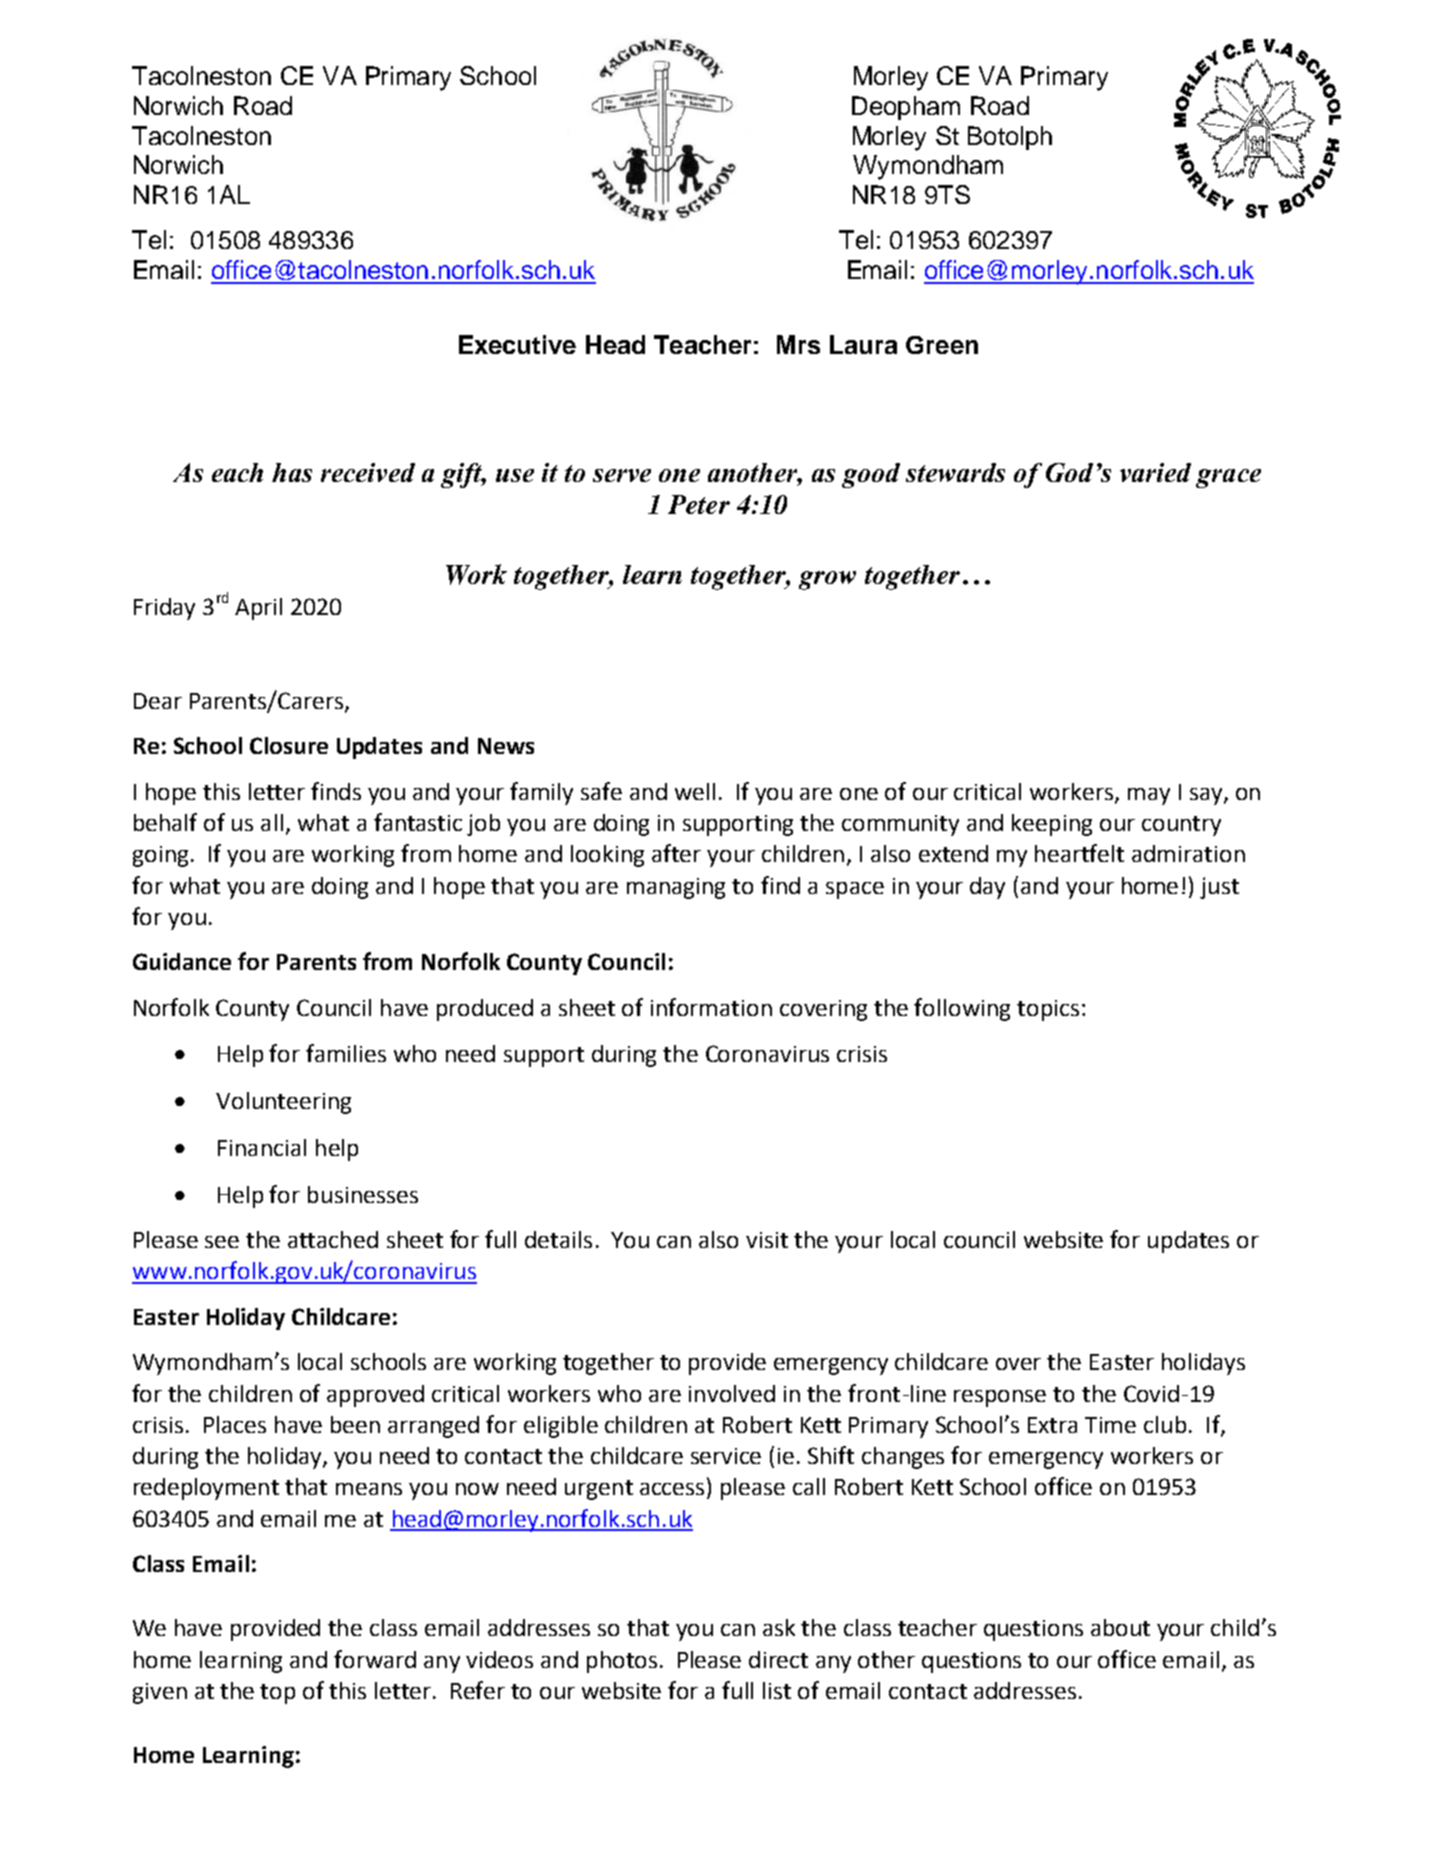 This image has width=1429, height=1849. What do you see at coordinates (622, 1662) in the image?
I see `photos` at bounding box center [622, 1662].
